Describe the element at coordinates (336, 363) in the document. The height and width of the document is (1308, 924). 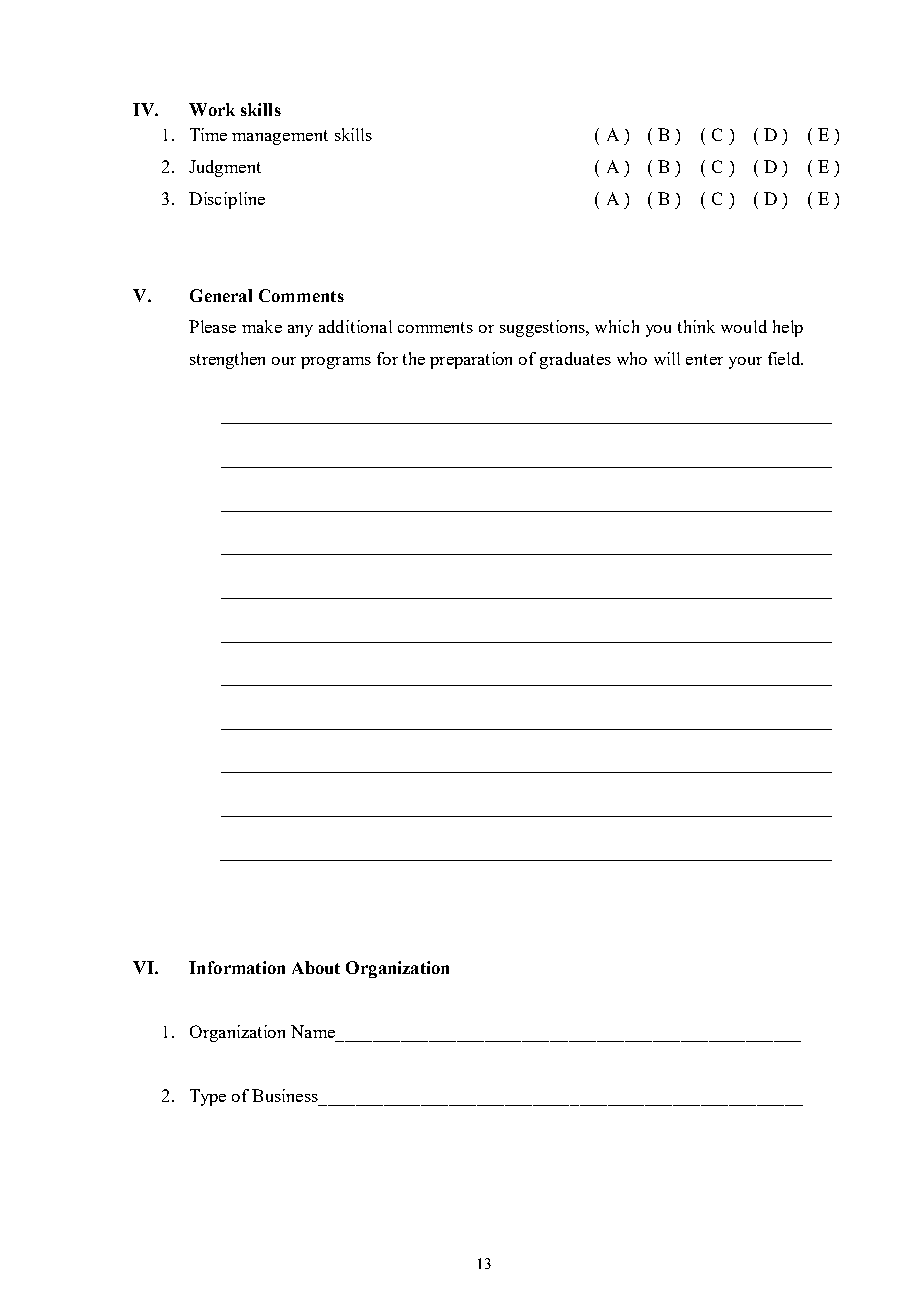
I see `programs` at that location.
